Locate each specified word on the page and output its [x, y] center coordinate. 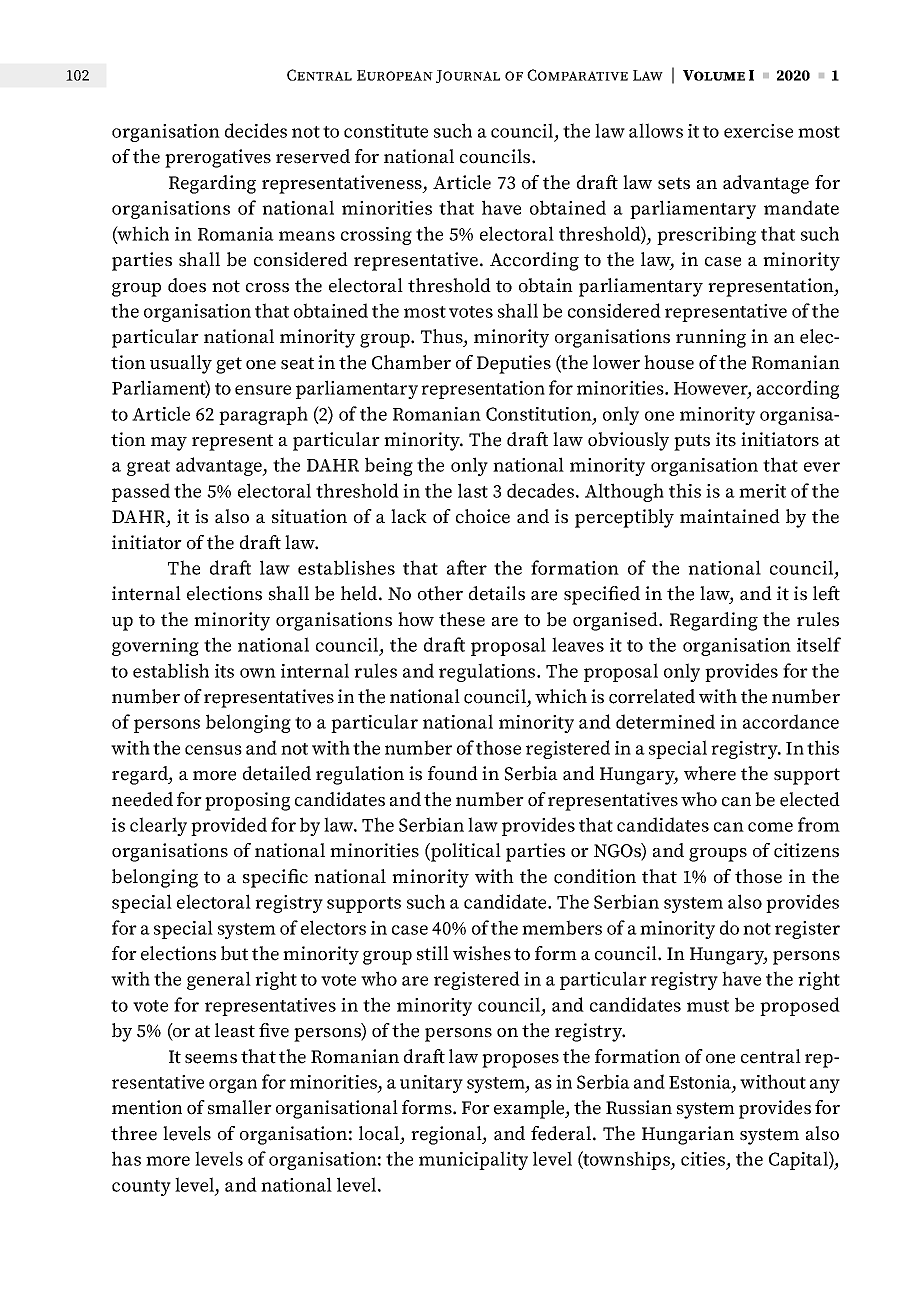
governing [155, 647]
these [462, 619]
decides [256, 130]
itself [819, 644]
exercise [758, 131]
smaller [240, 1107]
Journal [468, 76]
